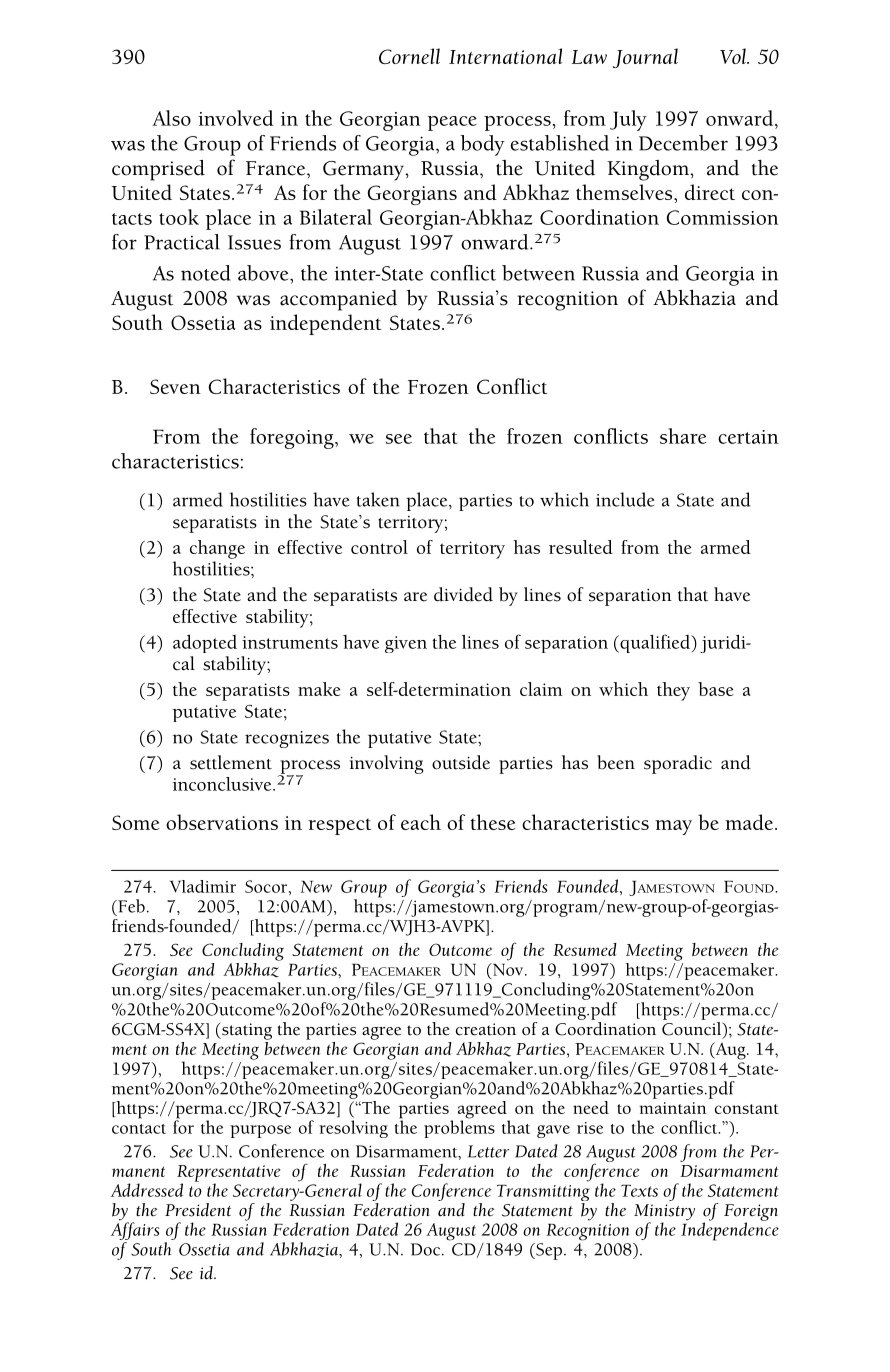 Image resolution: width=890 pixels, height=1372 pixels. What do you see at coordinates (673, 691) in the page?
I see `they` at bounding box center [673, 691].
